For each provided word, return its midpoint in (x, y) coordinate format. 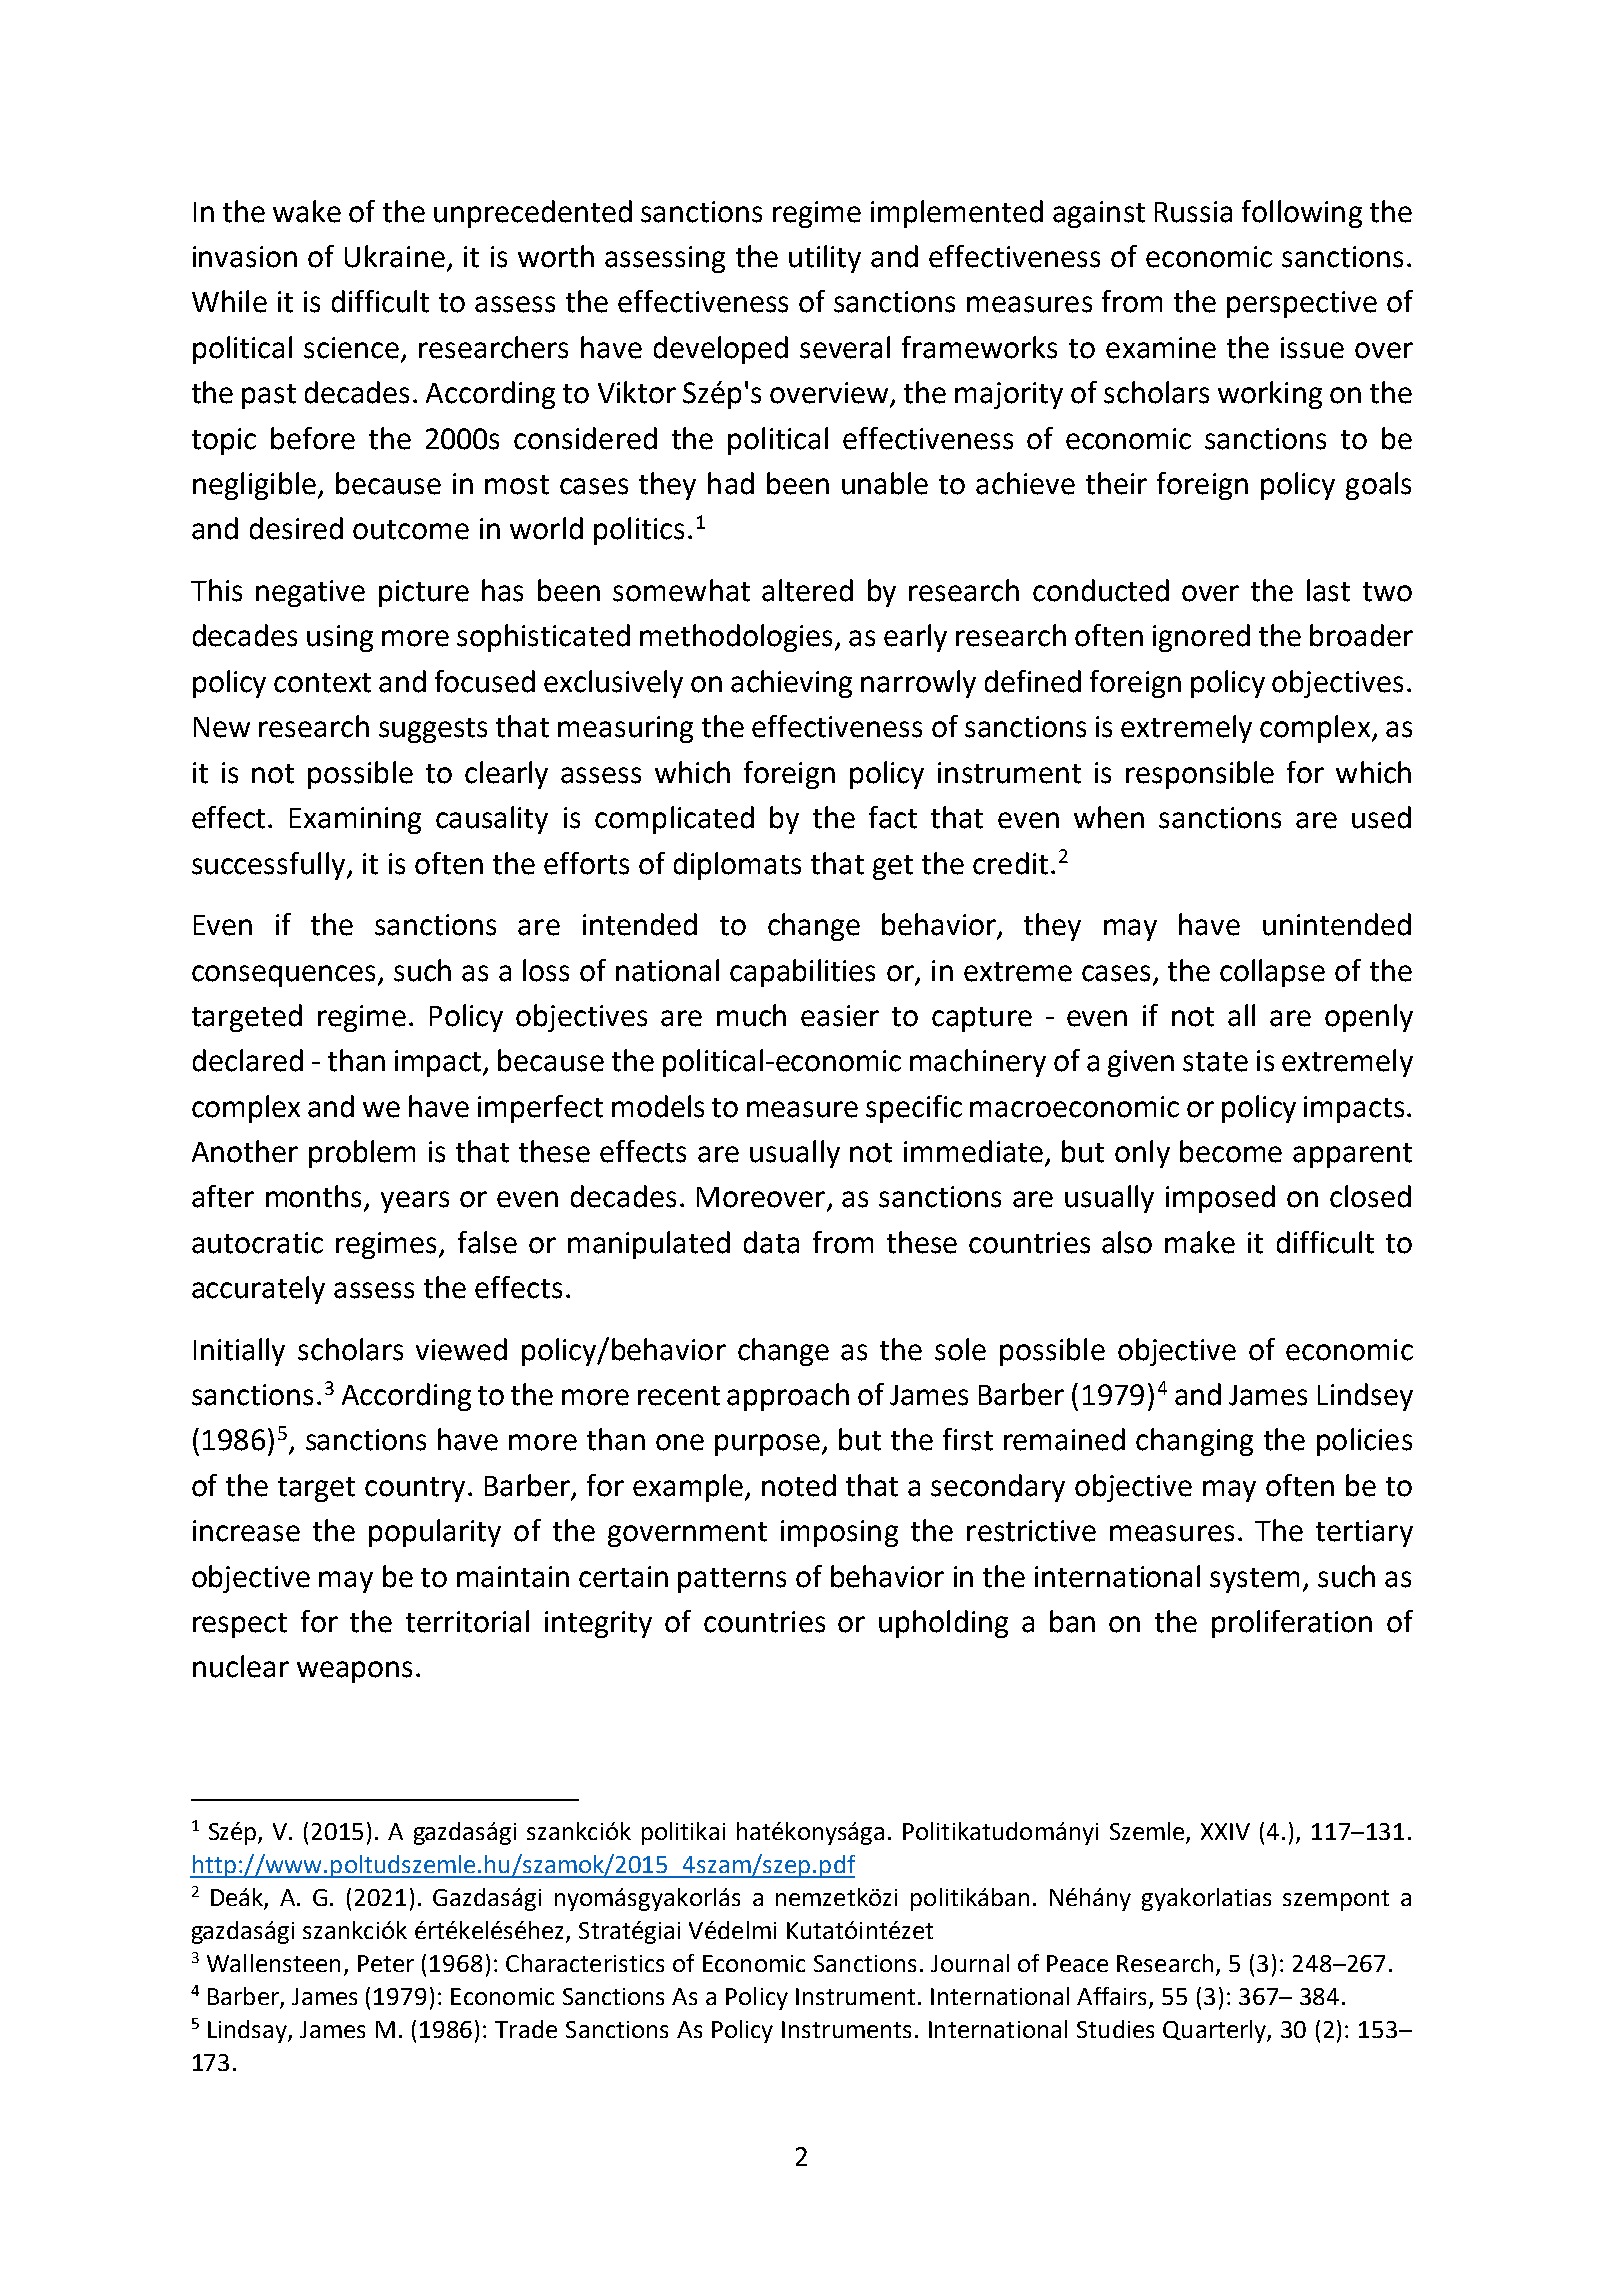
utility (825, 259)
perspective (1302, 304)
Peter (386, 1963)
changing (1194, 1442)
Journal (970, 1963)
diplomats (737, 866)
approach (788, 1397)
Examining (355, 820)
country (415, 1489)
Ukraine (395, 256)
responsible (1200, 775)
